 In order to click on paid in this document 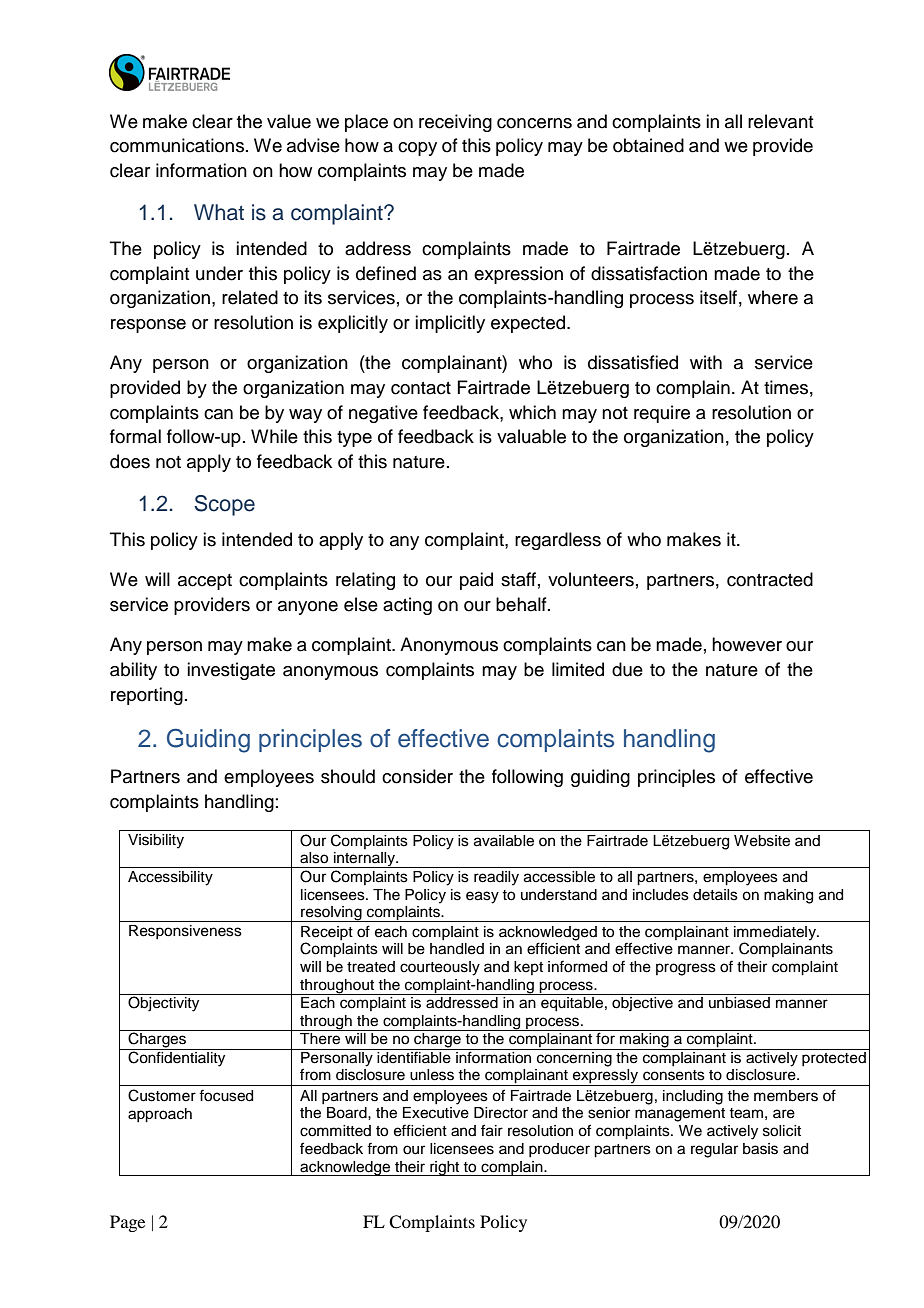, I will do `click(476, 581)`.
